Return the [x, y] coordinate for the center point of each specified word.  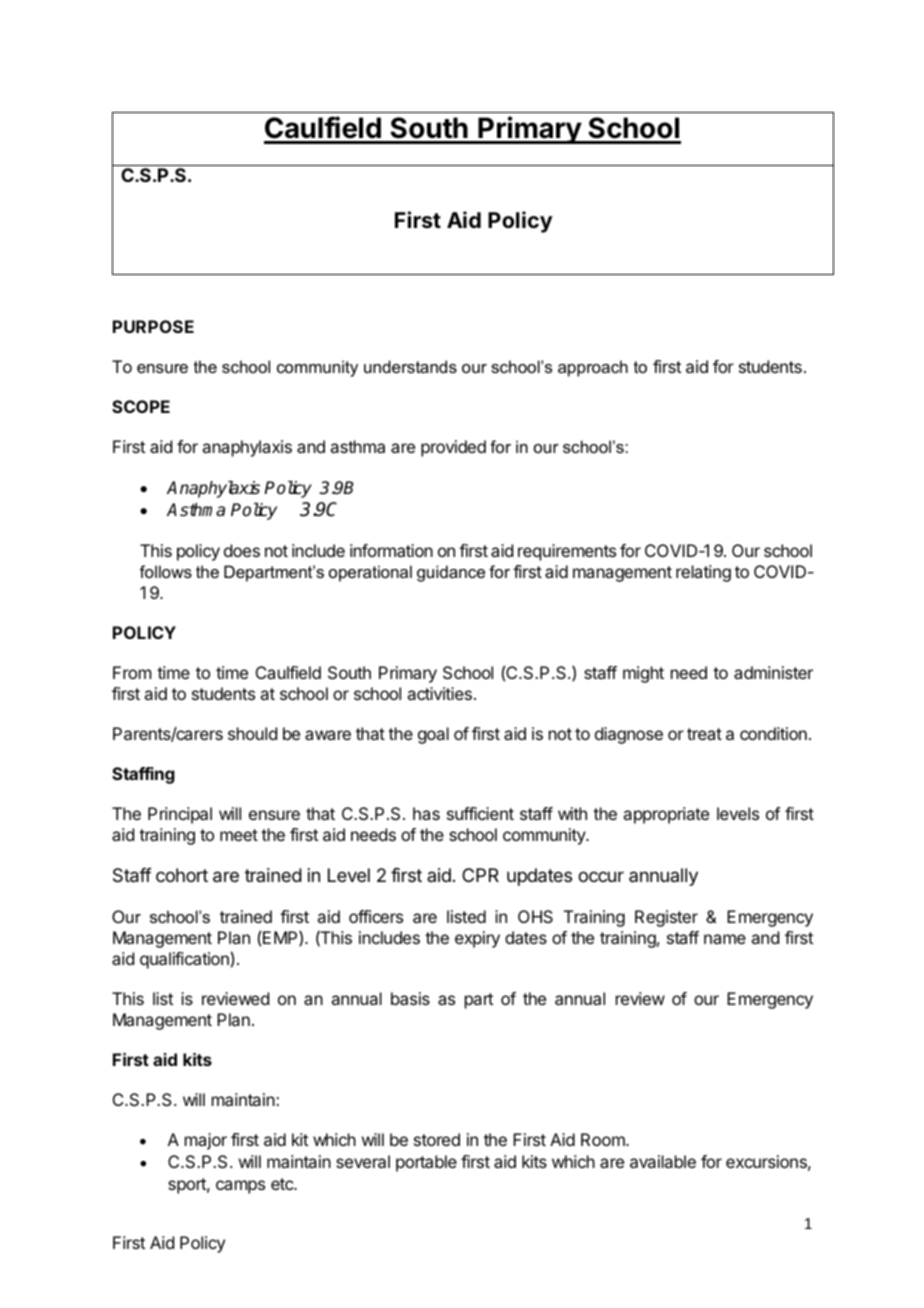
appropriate [666, 815]
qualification [184, 960]
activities [439, 693]
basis [410, 998]
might [643, 674]
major [206, 1141]
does [242, 550]
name [725, 939]
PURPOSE [153, 326]
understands [410, 366]
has [426, 813]
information [391, 550]
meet [239, 835]
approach [593, 368]
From [132, 672]
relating [703, 573]
